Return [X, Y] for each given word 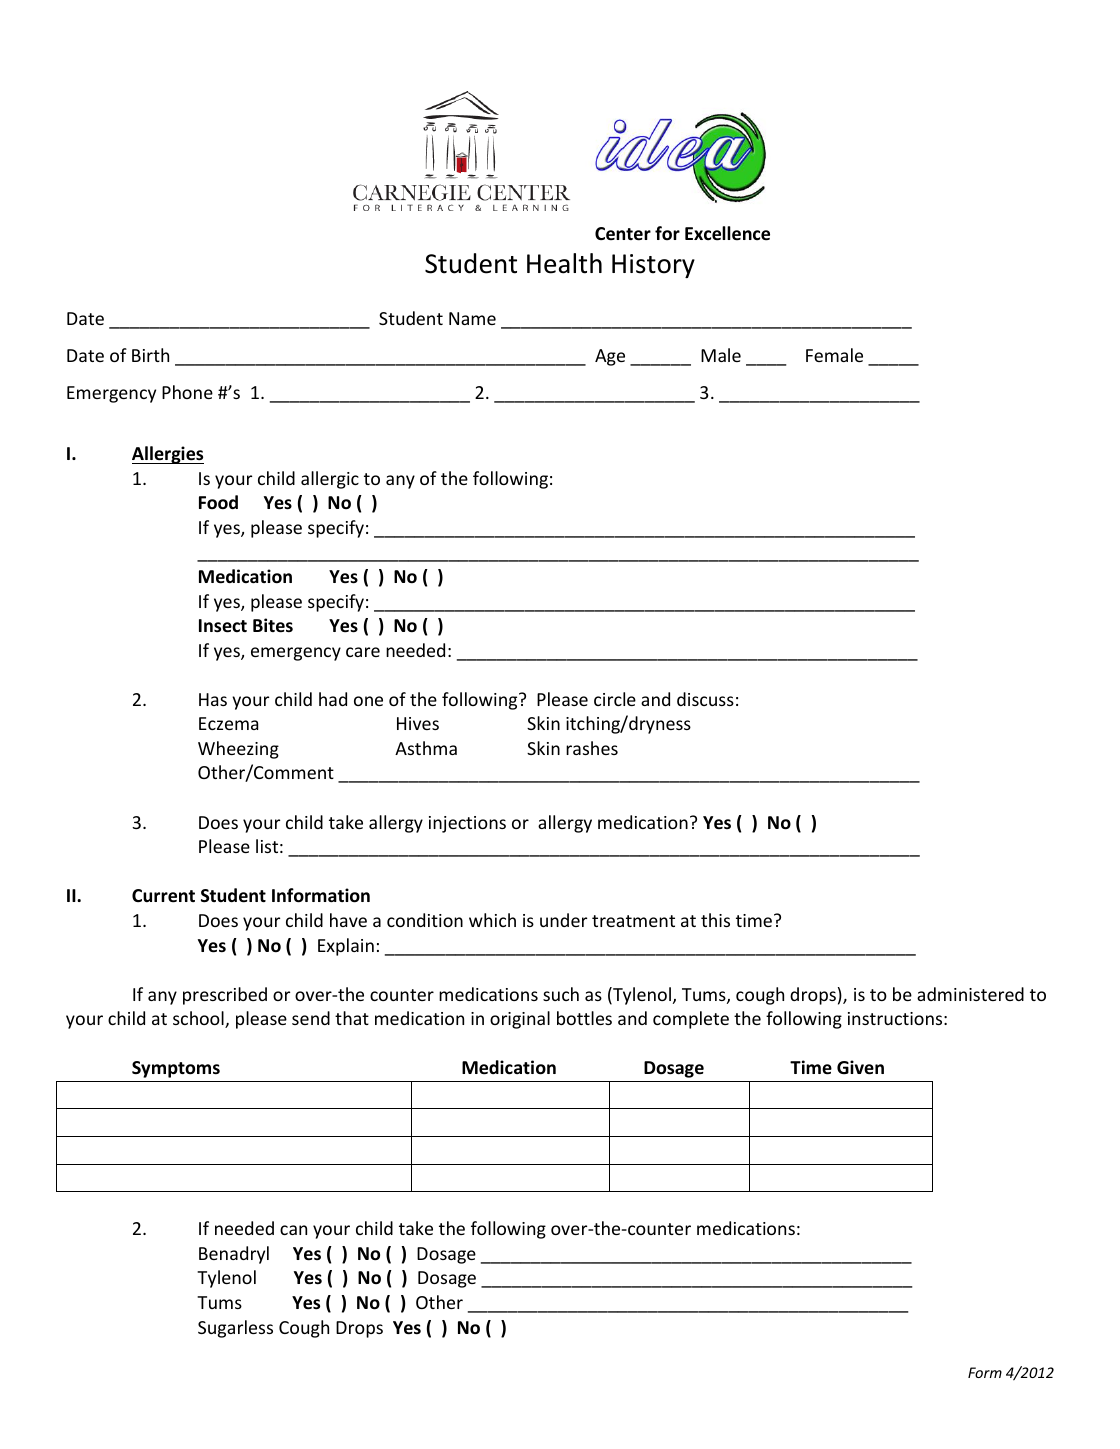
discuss [705, 699]
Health [564, 263]
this [715, 920]
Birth [150, 355]
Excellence [727, 233]
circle [615, 699]
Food [218, 502]
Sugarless [235, 1329]
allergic [330, 480]
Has [213, 699]
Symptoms [176, 1069]
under [563, 920]
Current [163, 896]
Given [860, 1067]
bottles [584, 1018]
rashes [592, 748]
